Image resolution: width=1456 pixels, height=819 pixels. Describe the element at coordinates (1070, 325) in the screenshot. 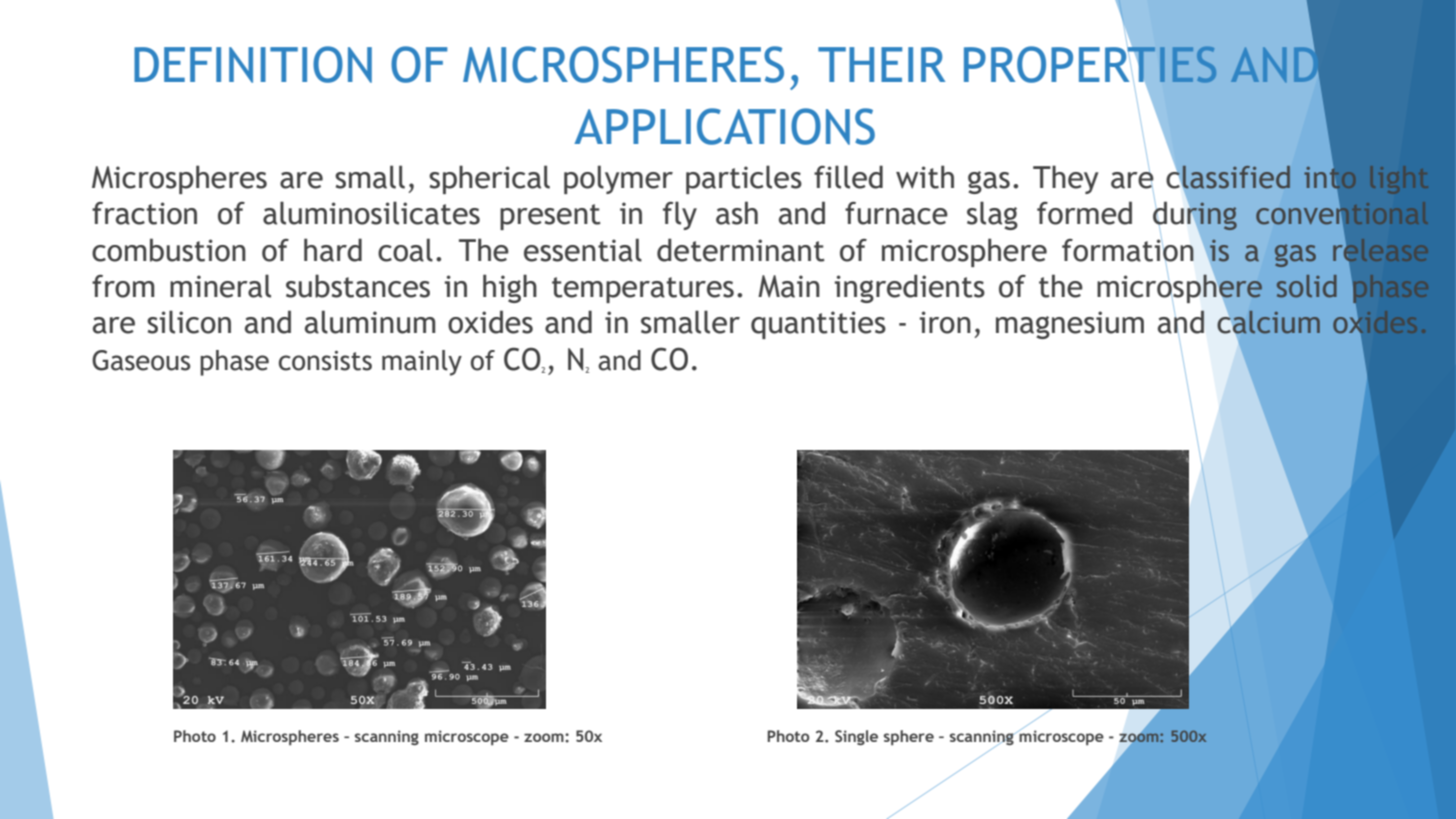

I see `magnesium` at that location.
